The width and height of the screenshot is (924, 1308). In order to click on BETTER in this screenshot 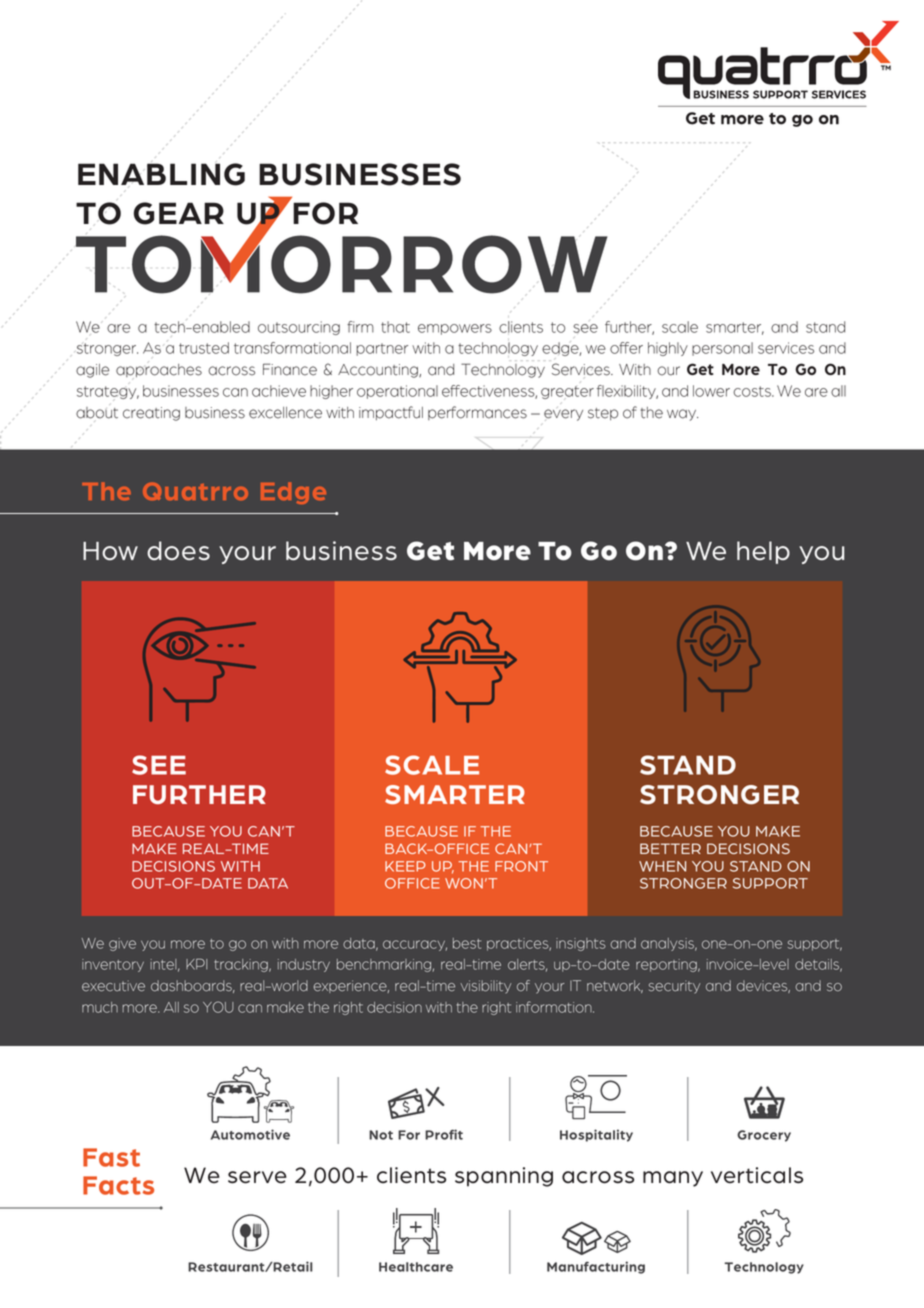, I will do `click(670, 848)`.
